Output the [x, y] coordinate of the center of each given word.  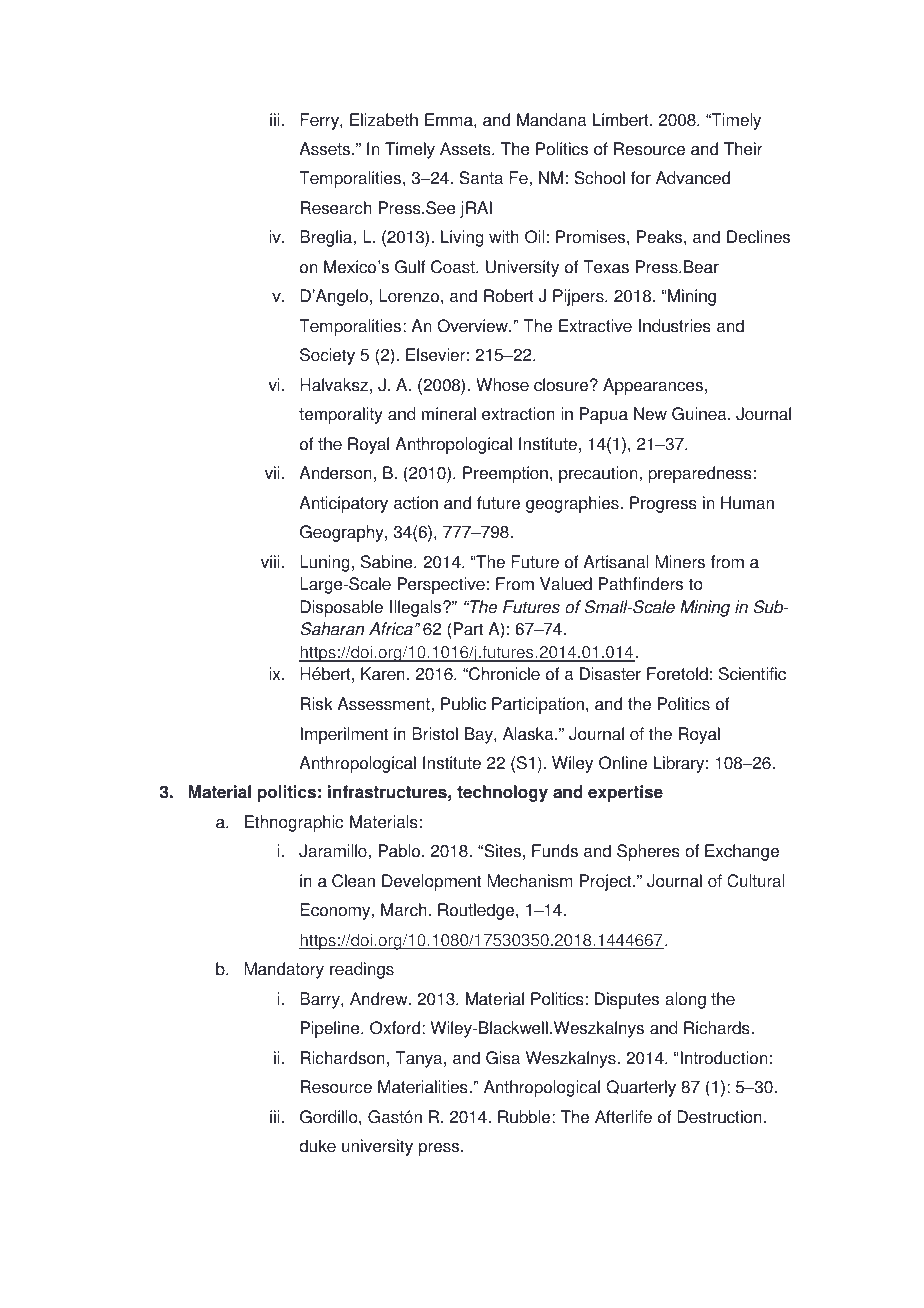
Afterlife [623, 1117]
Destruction [719, 1117]
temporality [341, 415]
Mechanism [530, 881]
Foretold [677, 674]
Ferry [320, 121]
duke [317, 1146]
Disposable [341, 608]
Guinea [700, 414]
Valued [566, 584]
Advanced [693, 178]
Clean [353, 881]
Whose [502, 385]
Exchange [742, 852]
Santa [481, 178]
